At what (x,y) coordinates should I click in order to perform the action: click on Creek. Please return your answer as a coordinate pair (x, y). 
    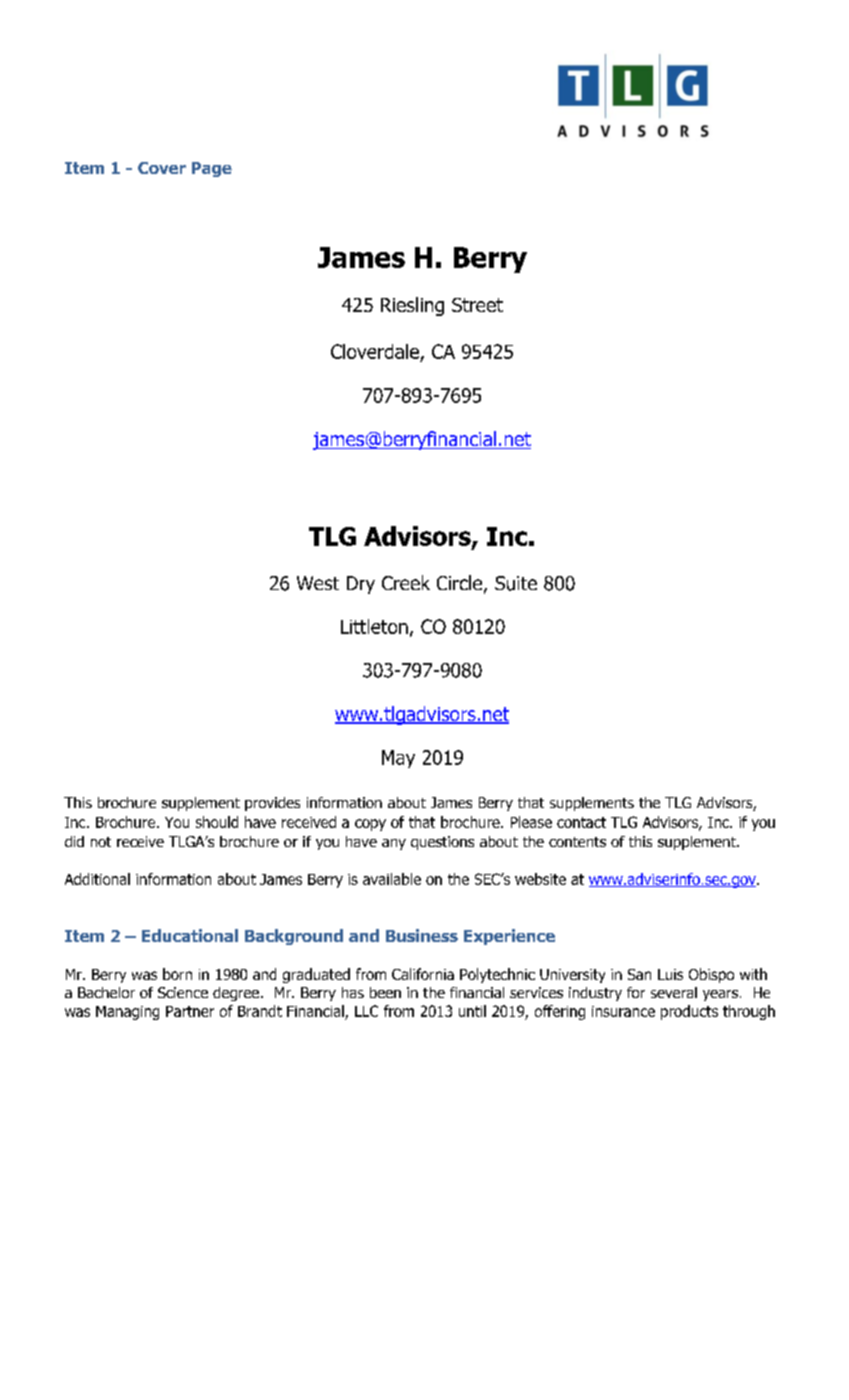
    Looking at the image, I should click on (406, 582).
